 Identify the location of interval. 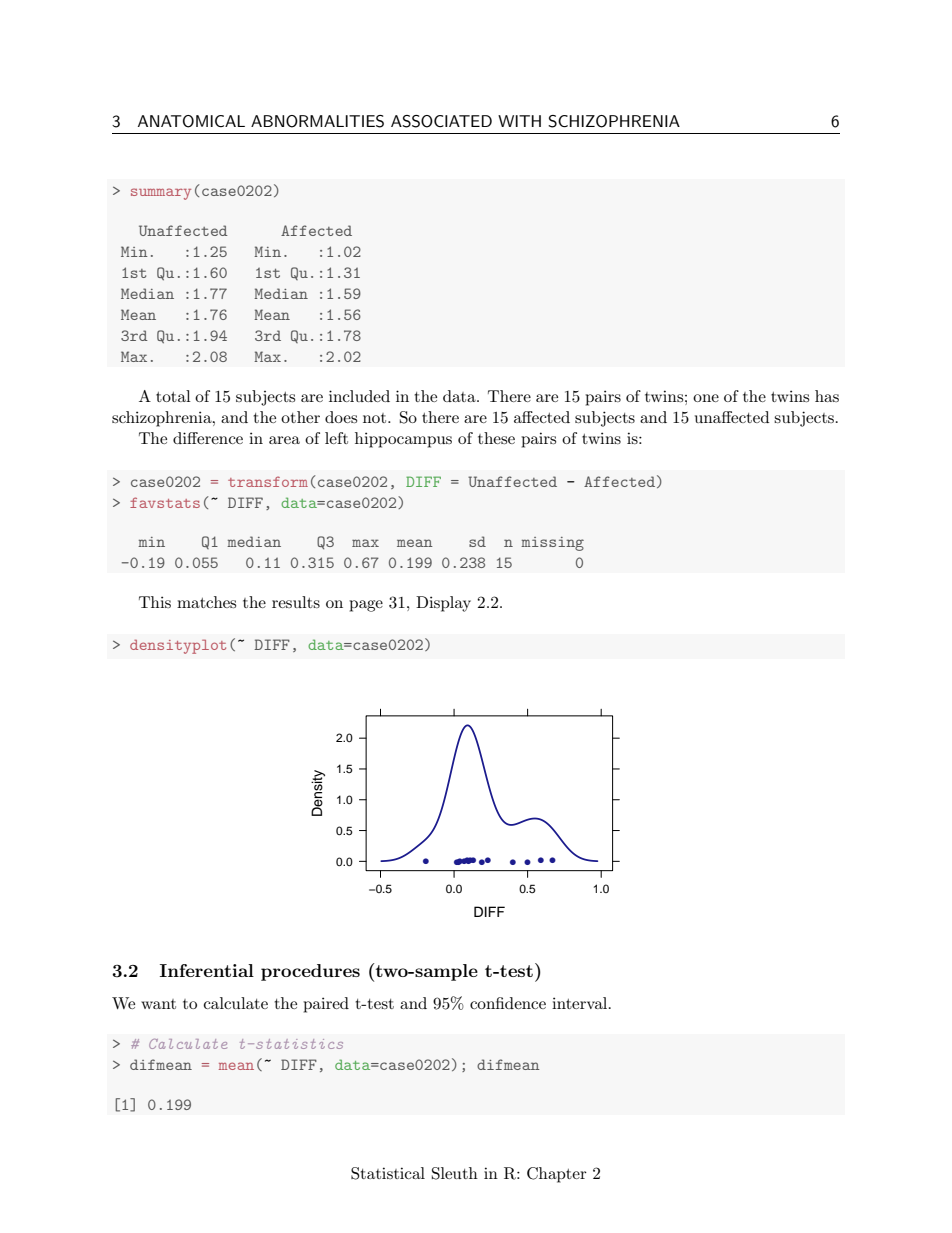
(581, 1003).
